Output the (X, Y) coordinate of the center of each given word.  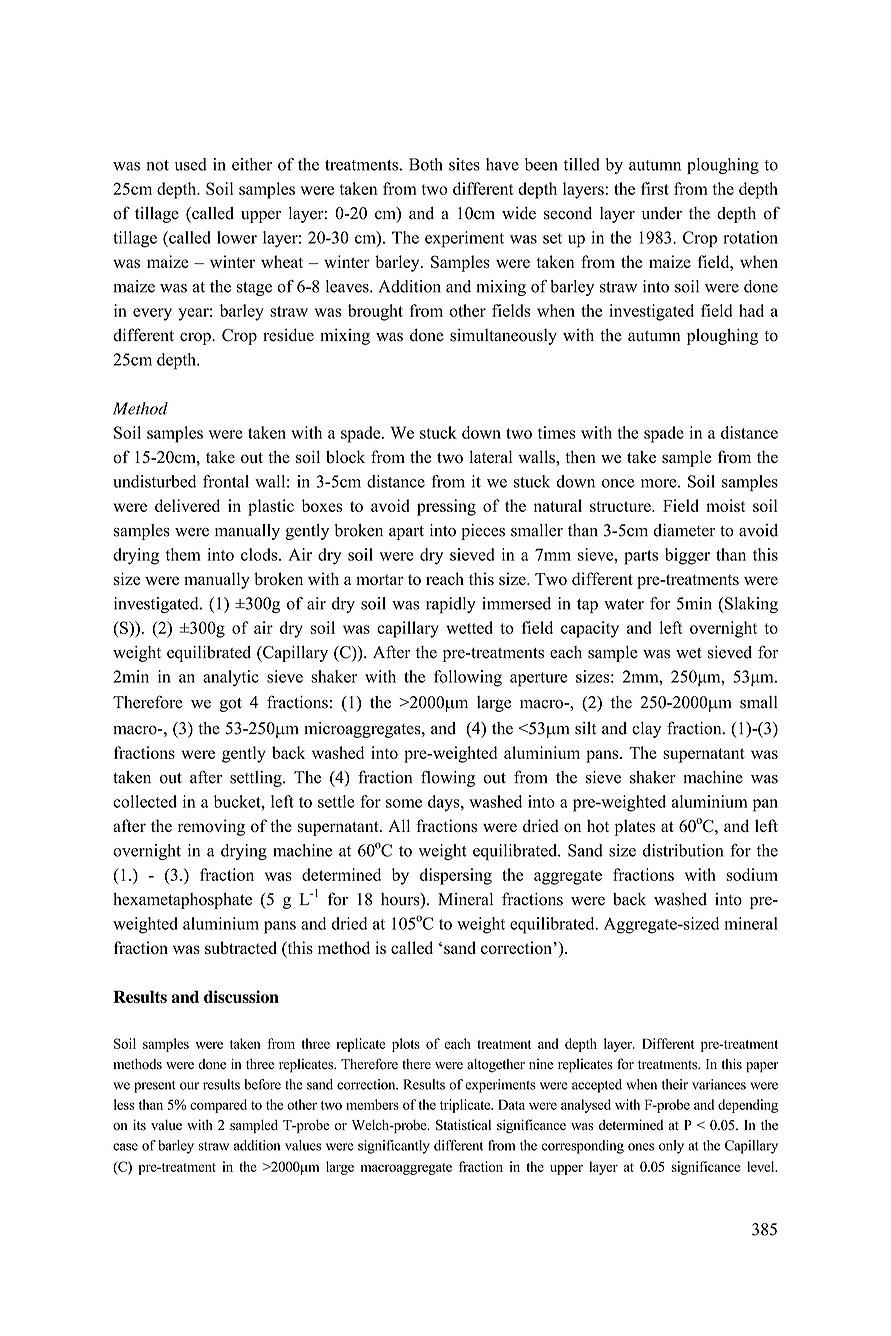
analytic (231, 678)
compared (218, 1106)
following (468, 678)
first (655, 188)
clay (646, 730)
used (191, 164)
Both (426, 164)
